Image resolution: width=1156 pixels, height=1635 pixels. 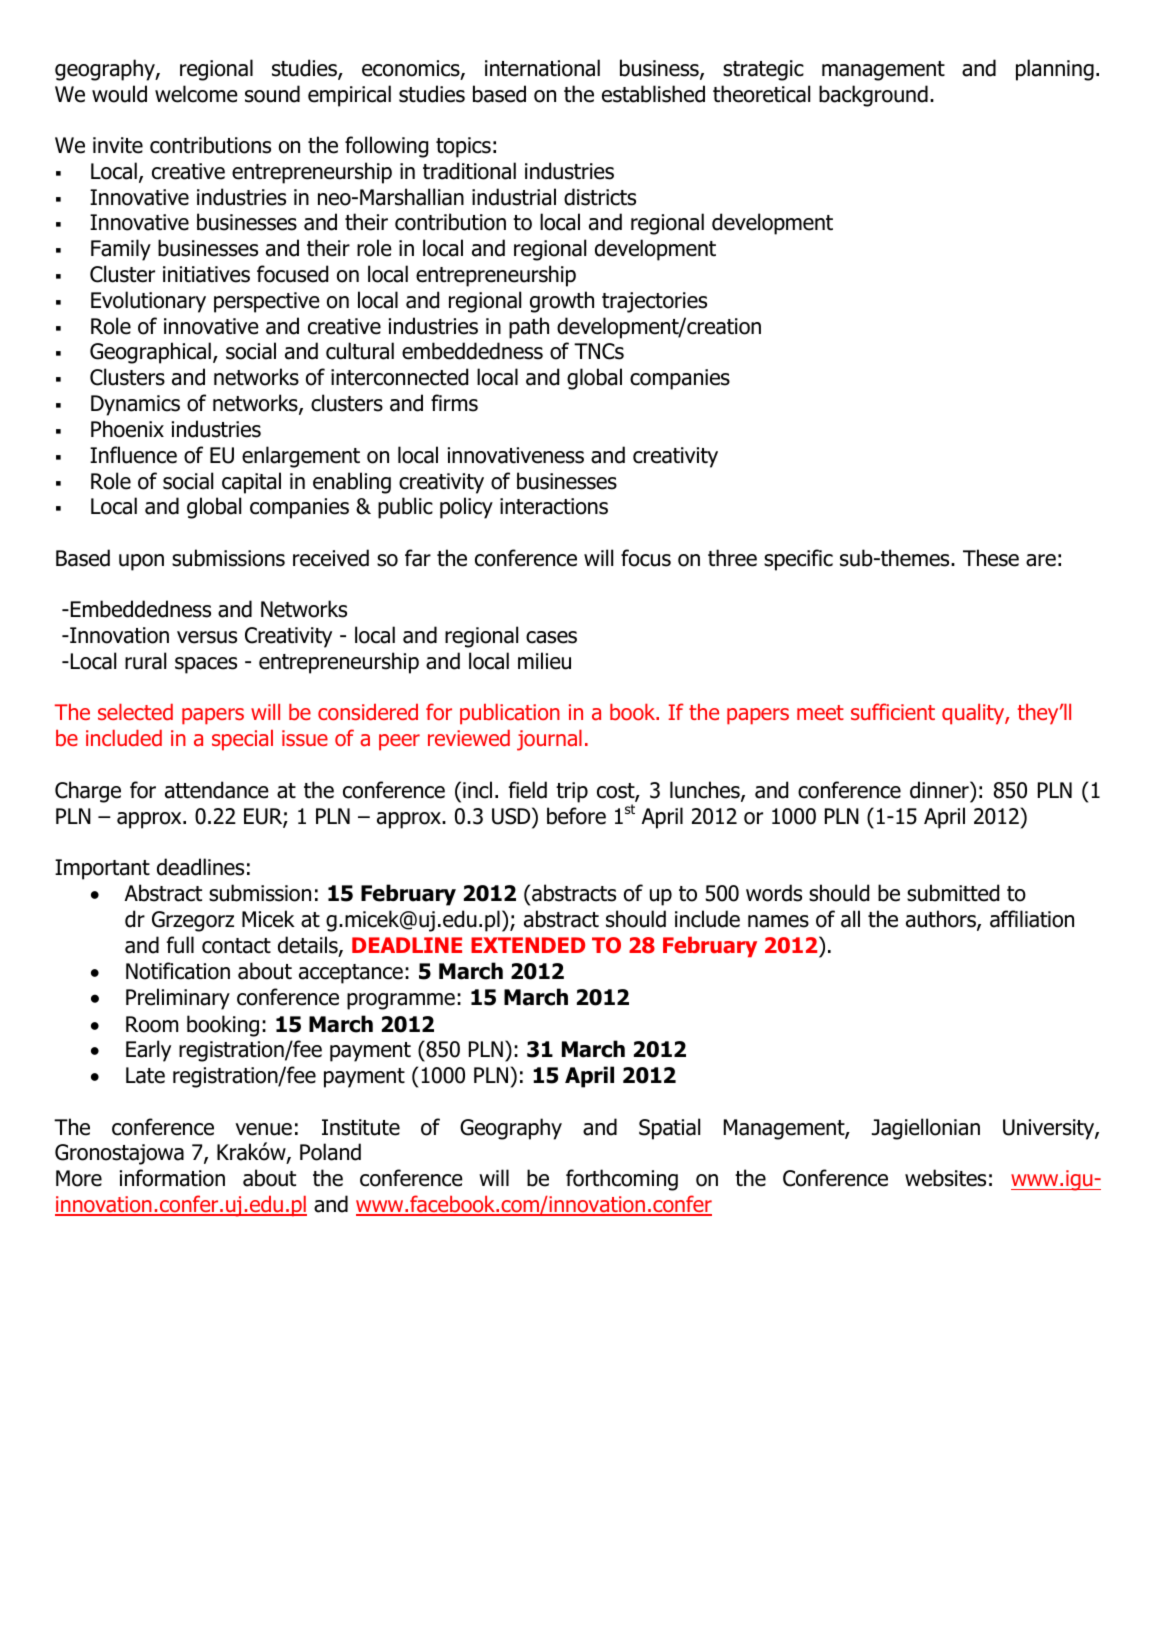 I want to click on submitted, so click(x=953, y=893).
